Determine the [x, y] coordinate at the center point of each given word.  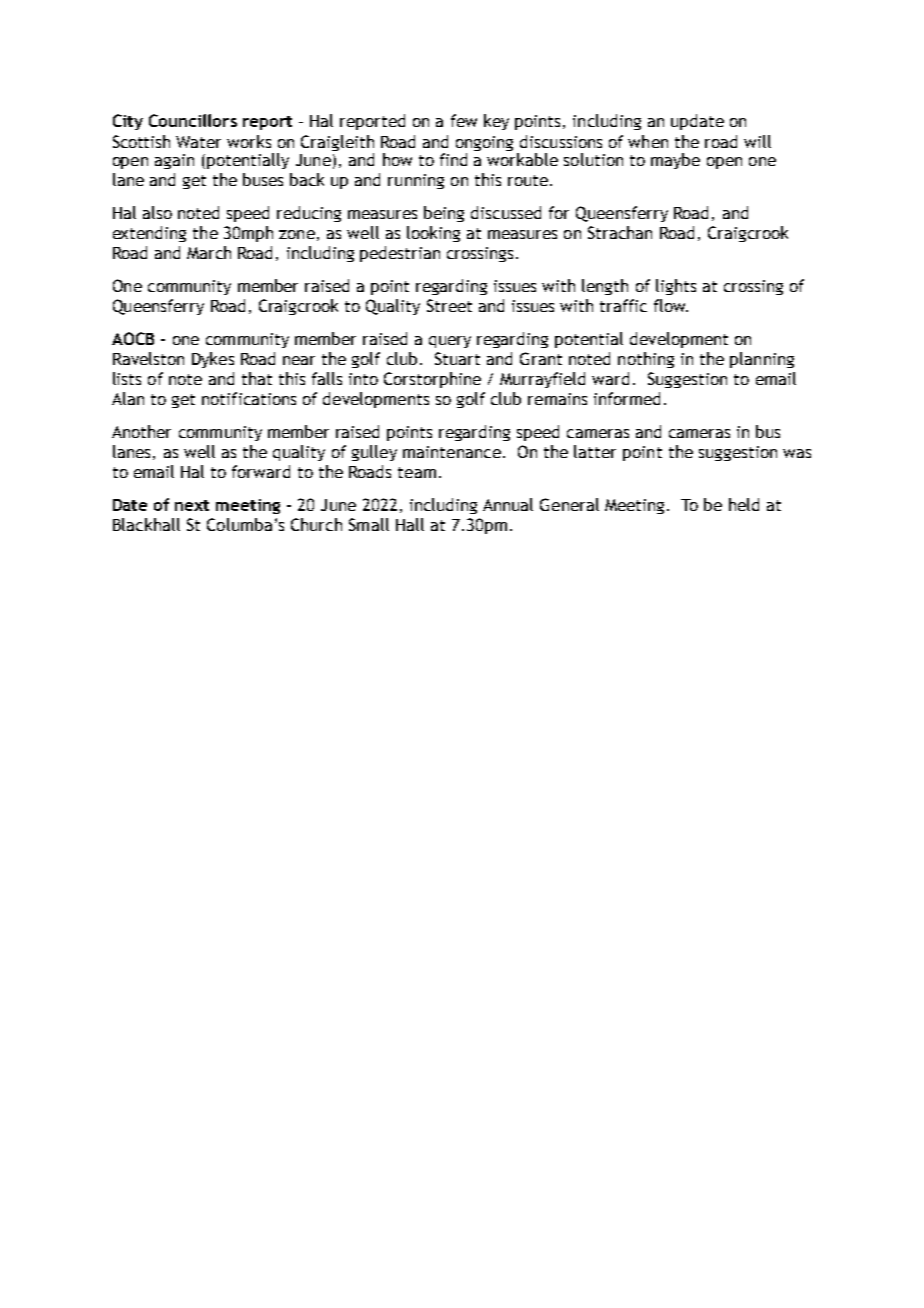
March [209, 252]
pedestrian [400, 254]
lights [676, 287]
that [257, 378]
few [464, 120]
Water [198, 142]
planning [762, 360]
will [757, 141]
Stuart [457, 358]
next [192, 505]
